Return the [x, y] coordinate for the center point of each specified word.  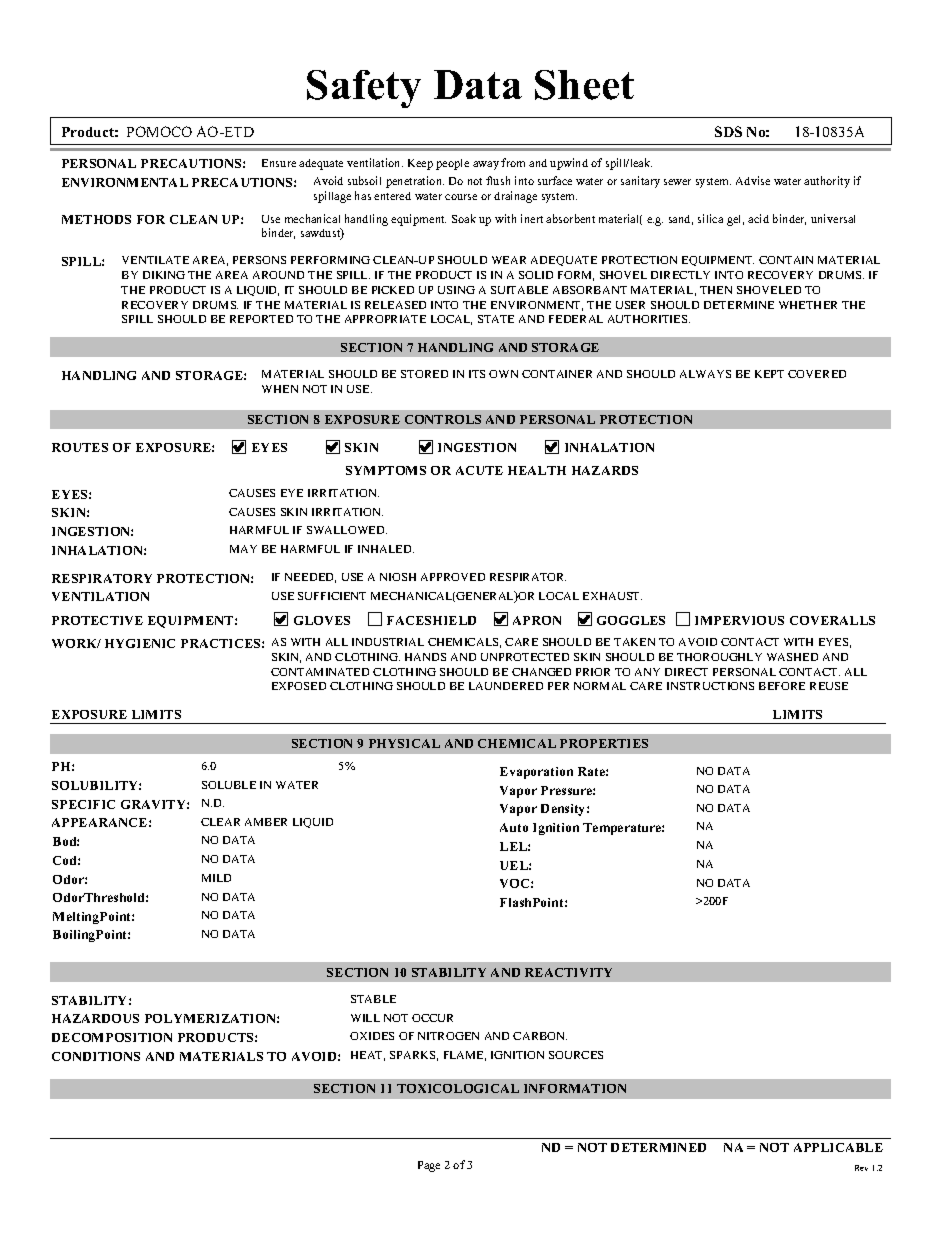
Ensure [279, 163]
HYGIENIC [140, 643]
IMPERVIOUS [739, 620]
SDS [728, 131]
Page [429, 1166]
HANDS [425, 657]
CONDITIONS [96, 1056]
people [452, 164]
